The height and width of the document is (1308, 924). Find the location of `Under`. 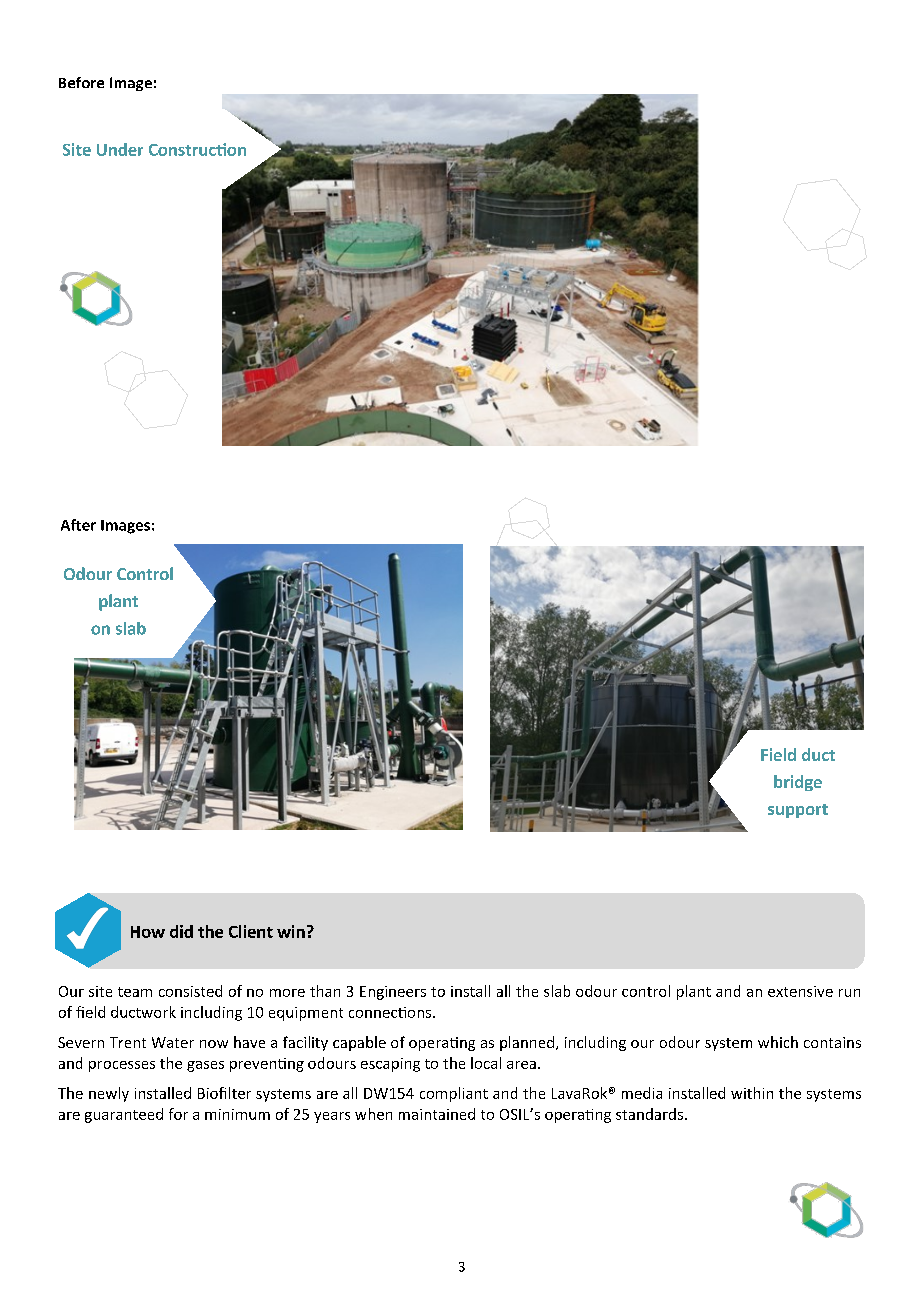

Under is located at coordinates (120, 149).
